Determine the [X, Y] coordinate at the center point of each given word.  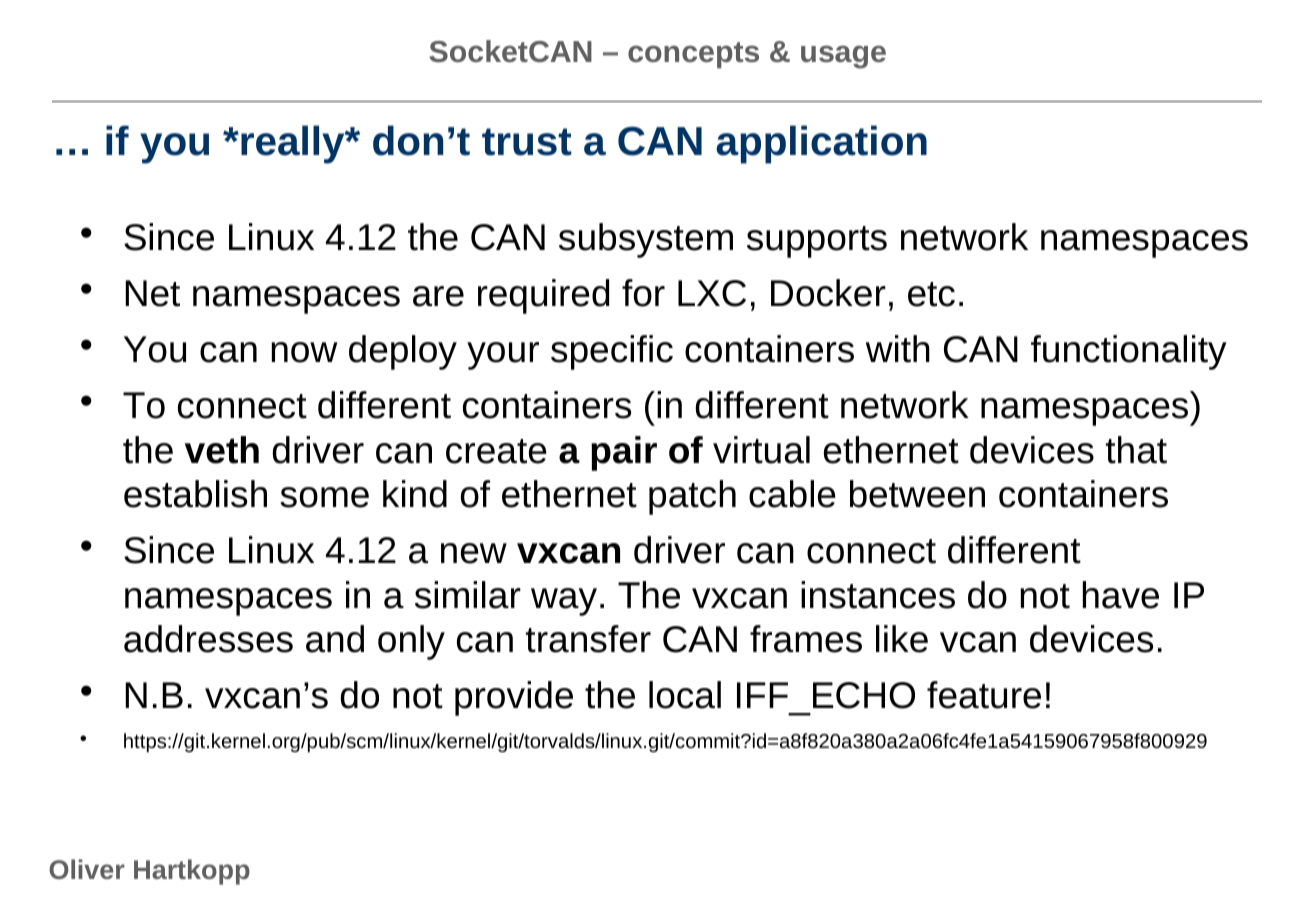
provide [514, 698]
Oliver [87, 869]
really [294, 144]
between [917, 494]
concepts [693, 55]
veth [222, 450]
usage [843, 57]
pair [624, 453]
